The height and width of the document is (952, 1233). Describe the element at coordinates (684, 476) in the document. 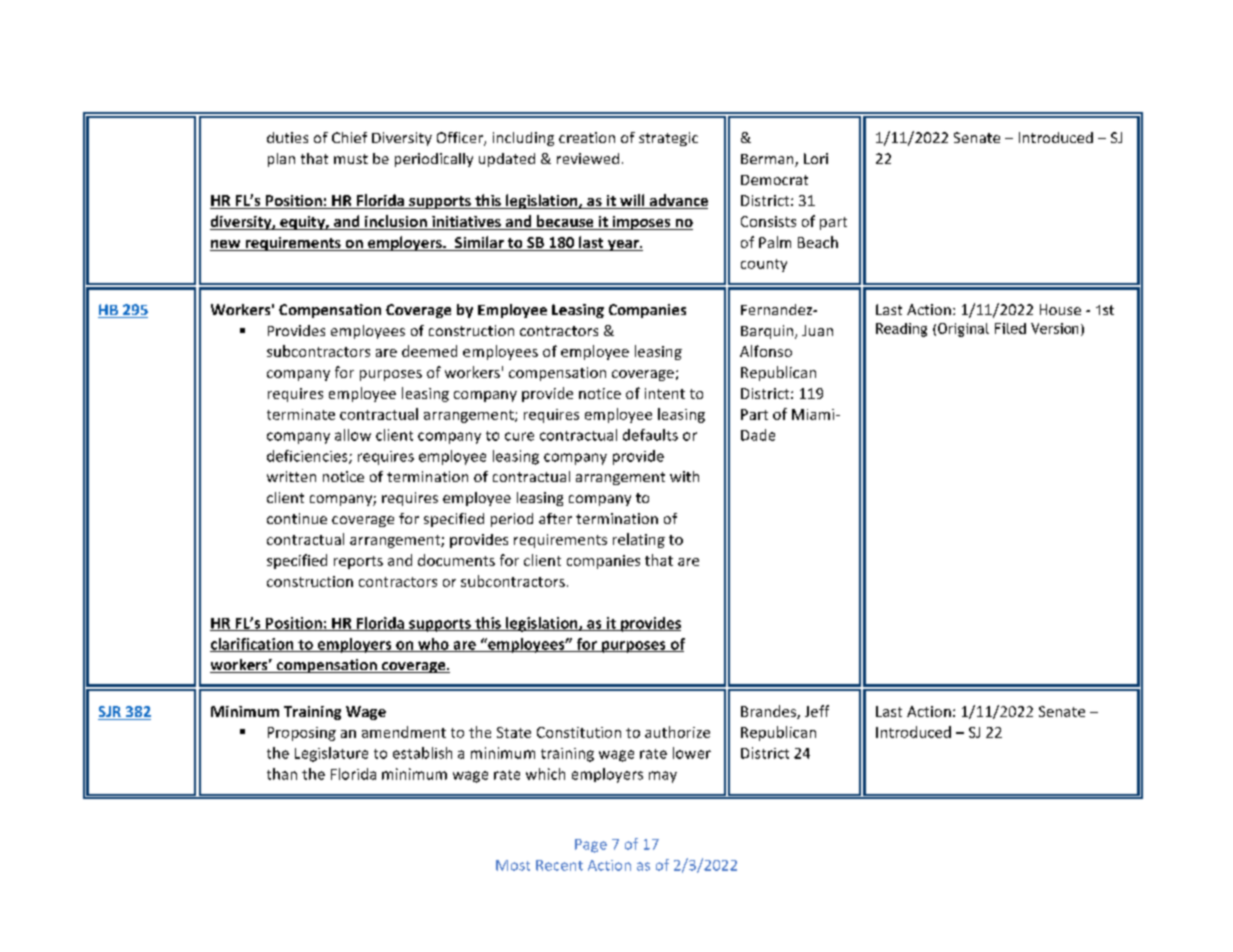

I see `with` at that location.
